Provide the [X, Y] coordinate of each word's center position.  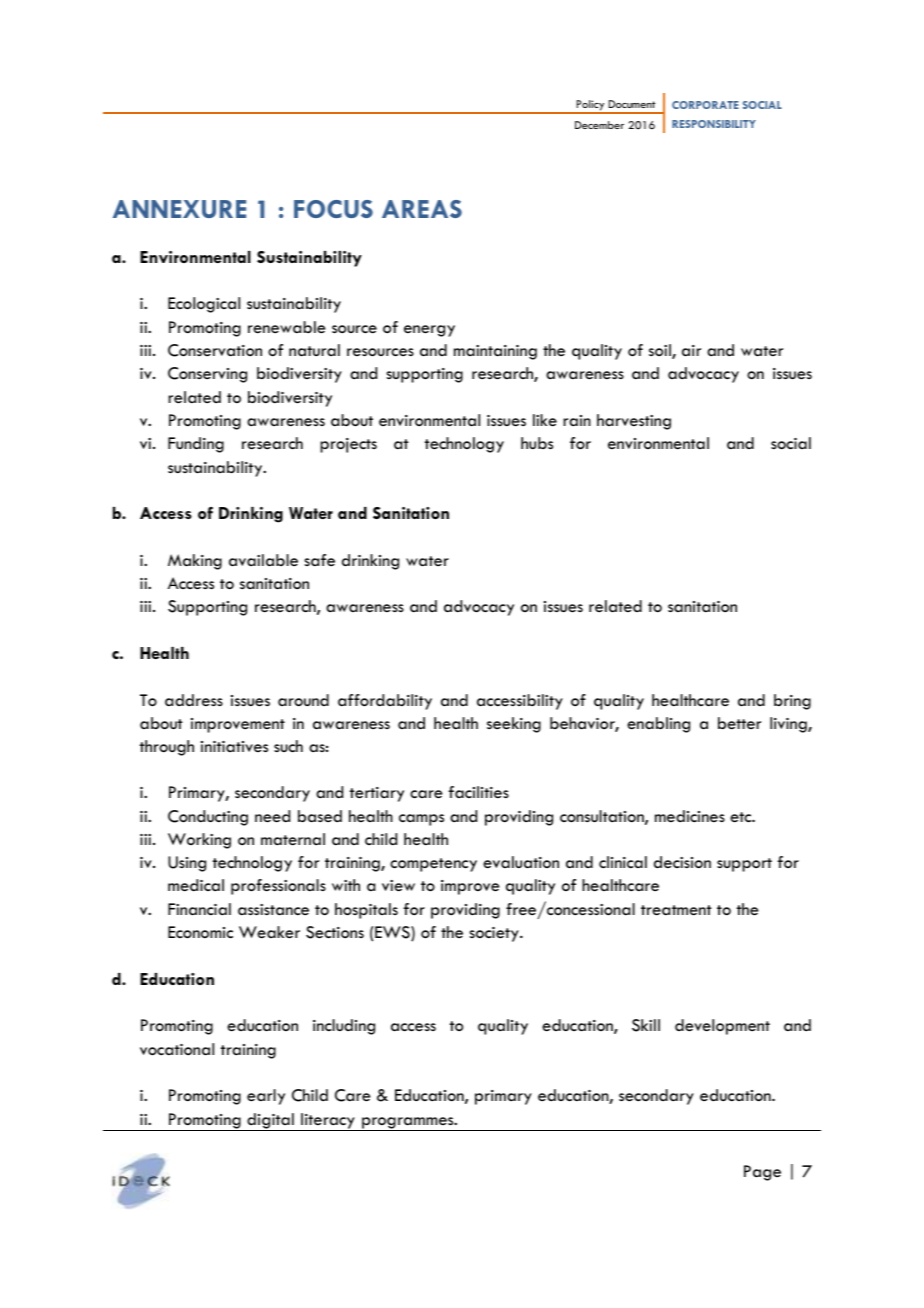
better [739, 723]
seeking [514, 725]
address [194, 700]
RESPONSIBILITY [714, 124]
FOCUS [333, 209]
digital [270, 1122]
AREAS [422, 209]
